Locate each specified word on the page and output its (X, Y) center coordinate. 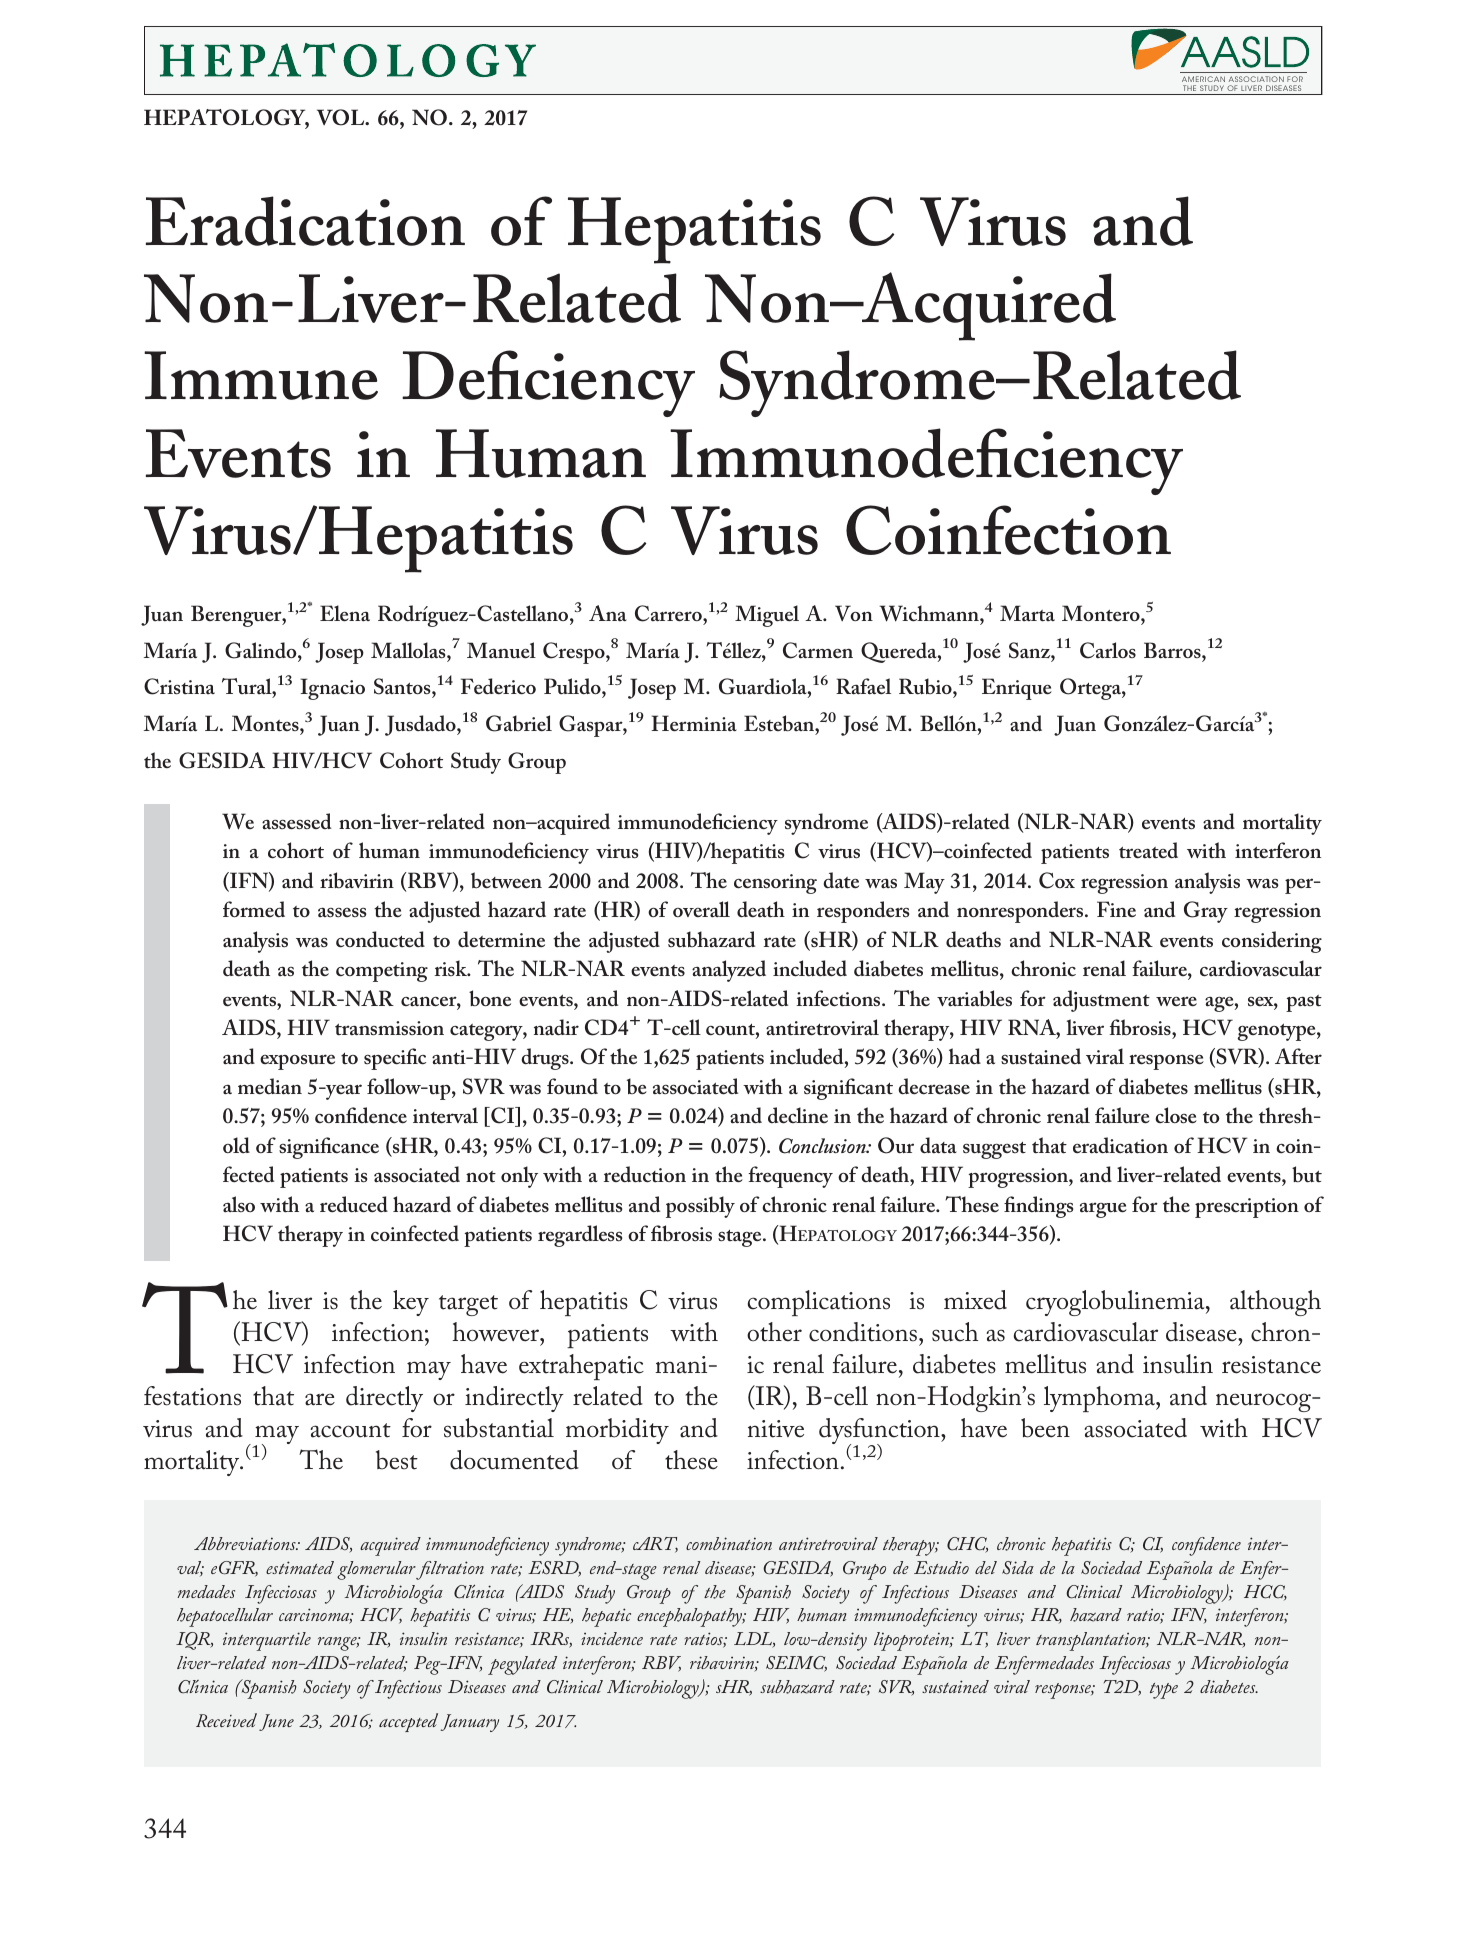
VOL (342, 117)
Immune (261, 375)
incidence (612, 1638)
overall (701, 909)
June (276, 1722)
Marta (1027, 613)
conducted (380, 939)
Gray (1206, 912)
